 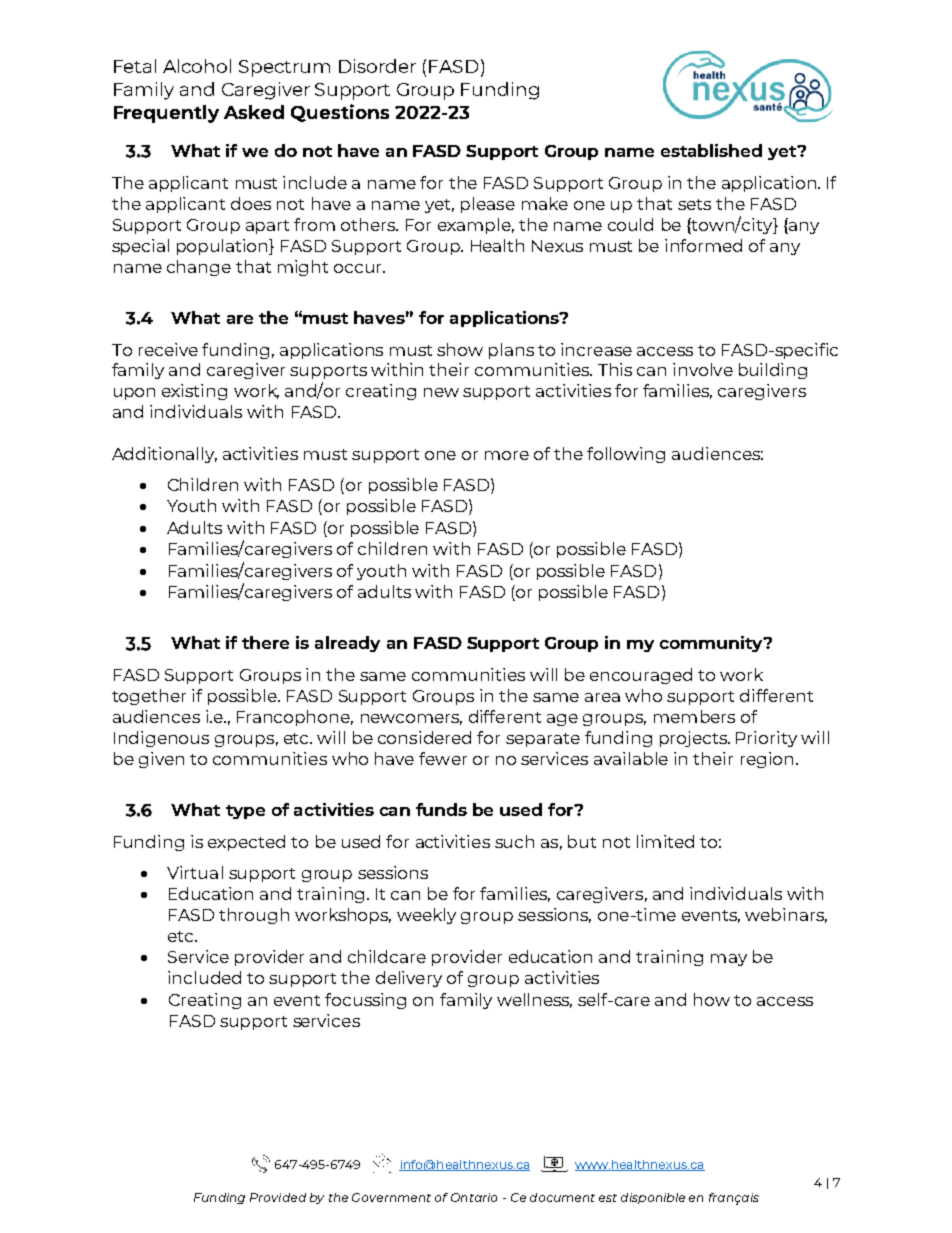 I want to click on Alcohol, so click(x=197, y=66).
